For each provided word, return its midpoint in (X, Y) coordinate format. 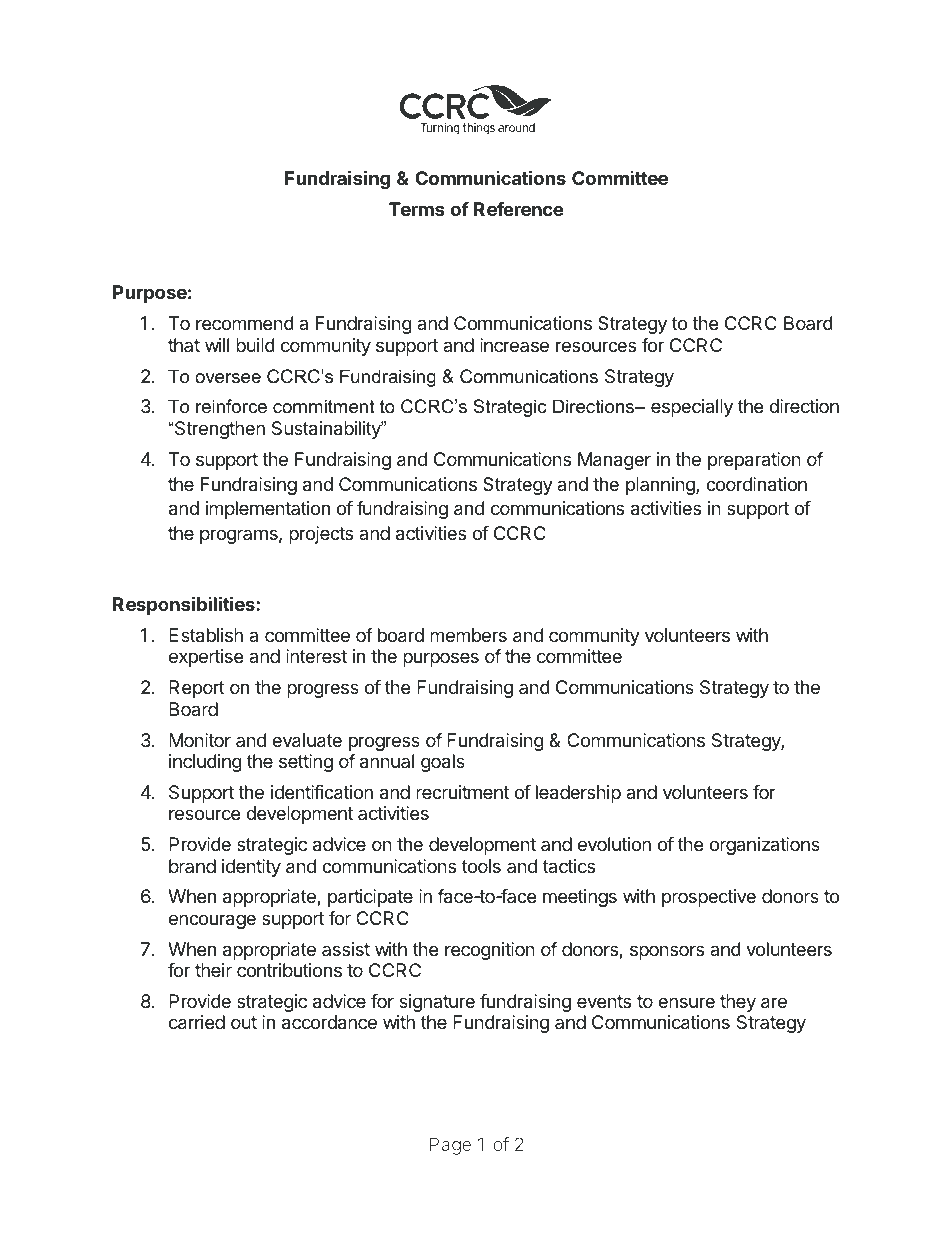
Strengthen (219, 430)
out (244, 1022)
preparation (754, 461)
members (468, 635)
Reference (518, 209)
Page (450, 1146)
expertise (206, 658)
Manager (614, 461)
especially (692, 408)
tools (481, 866)
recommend (245, 323)
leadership (578, 794)
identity (251, 868)
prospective (709, 898)
